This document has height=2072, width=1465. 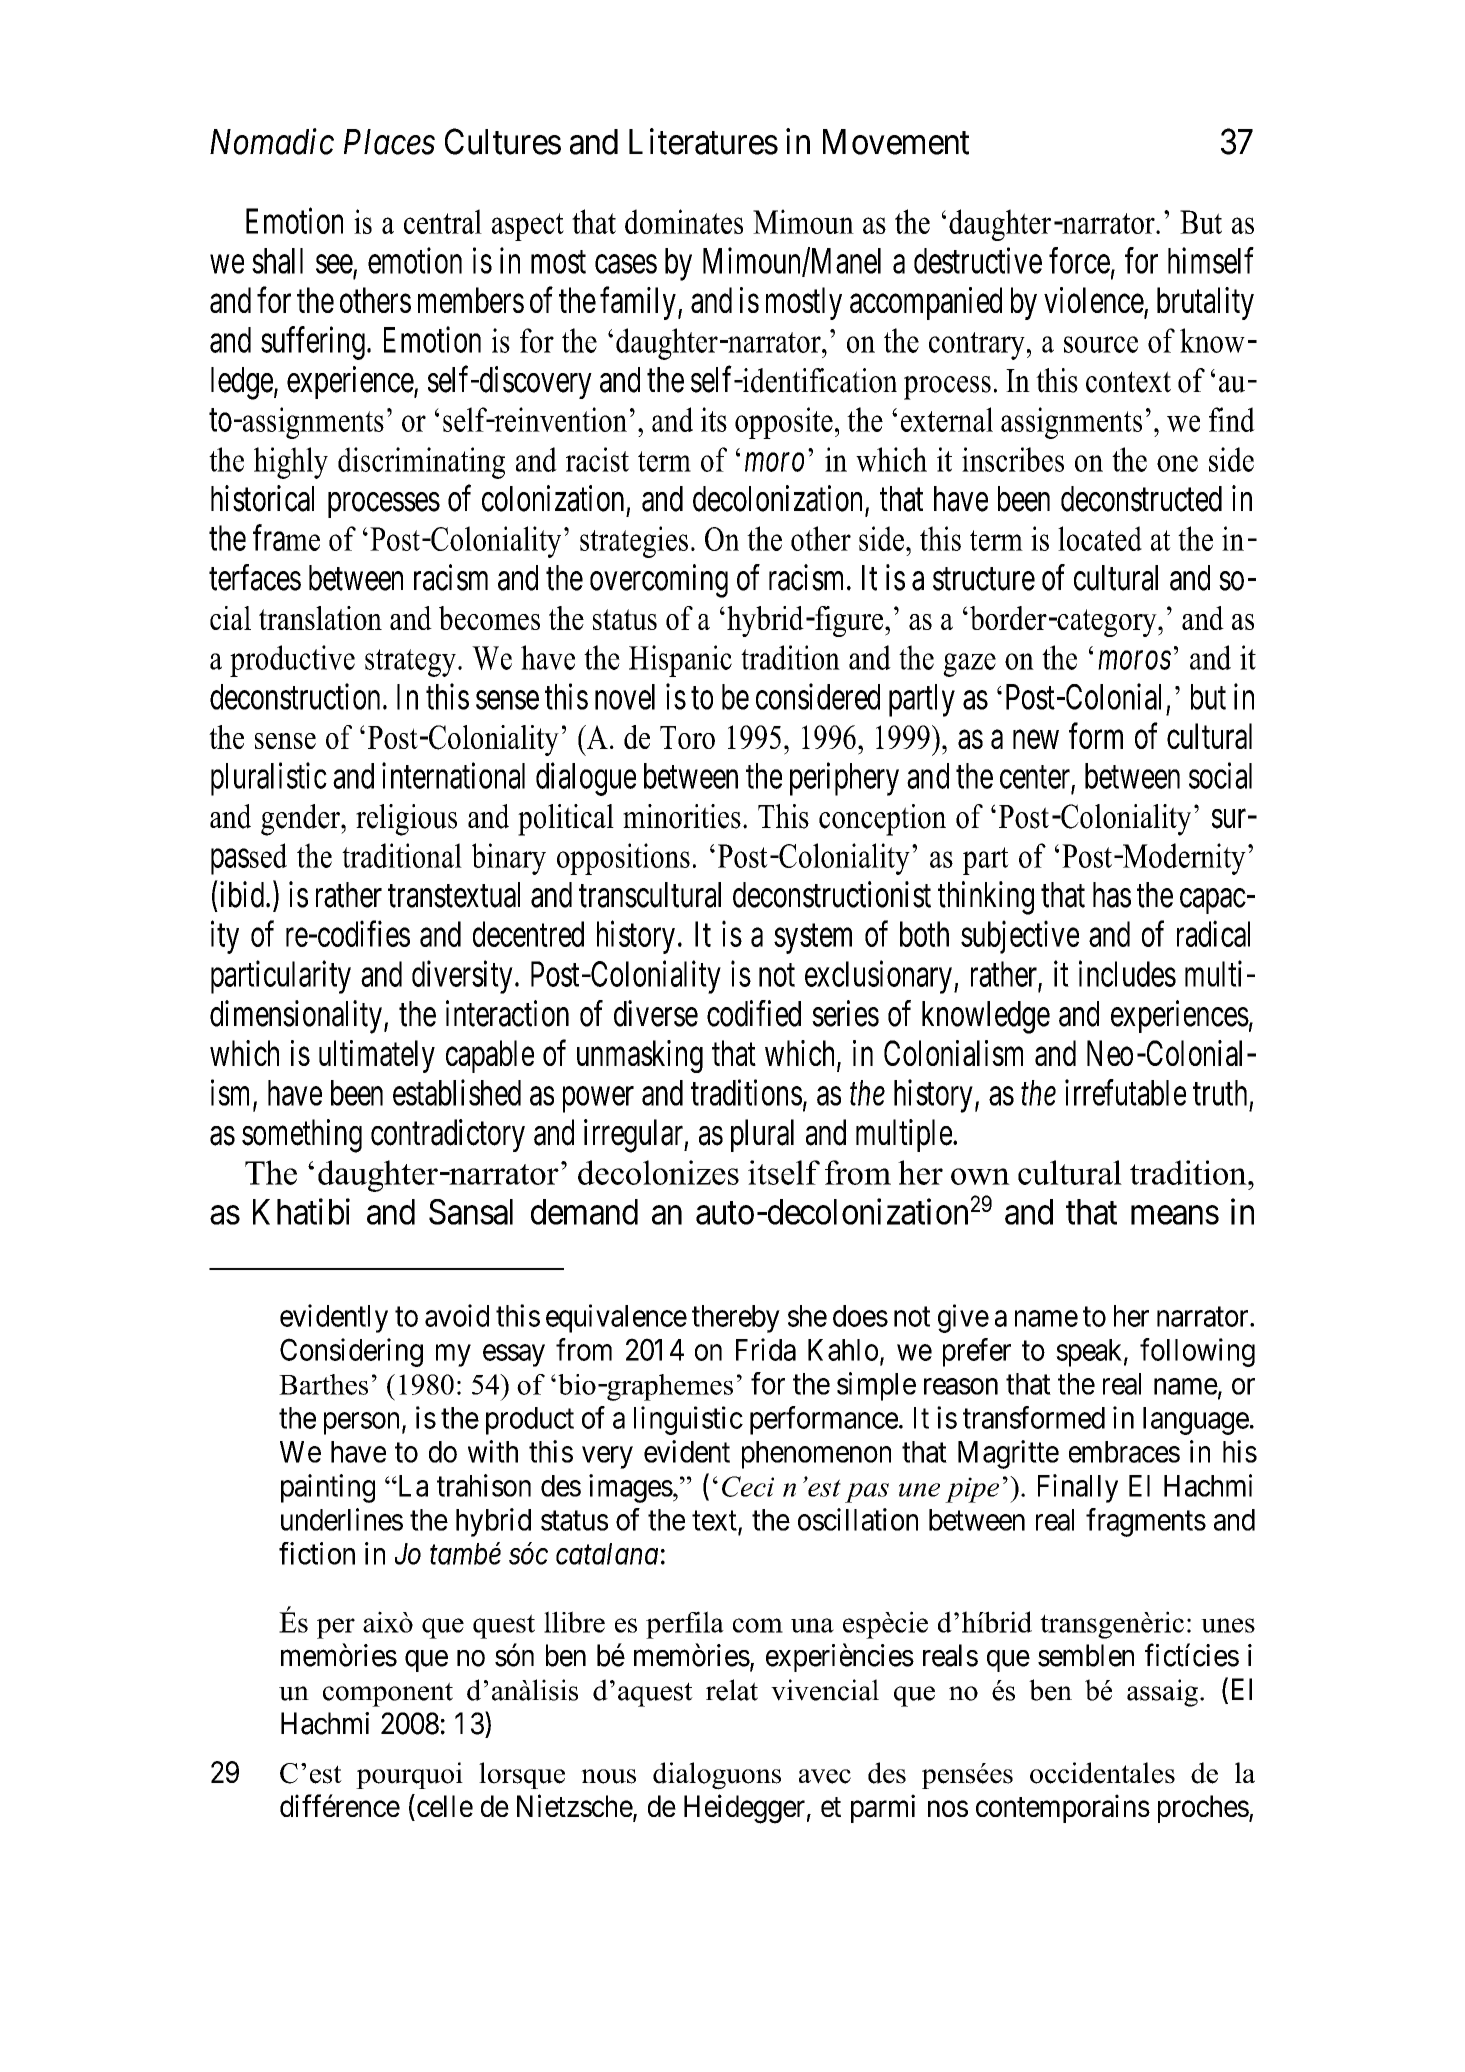 What do you see at coordinates (754, 1013) in the document?
I see `codified` at bounding box center [754, 1013].
